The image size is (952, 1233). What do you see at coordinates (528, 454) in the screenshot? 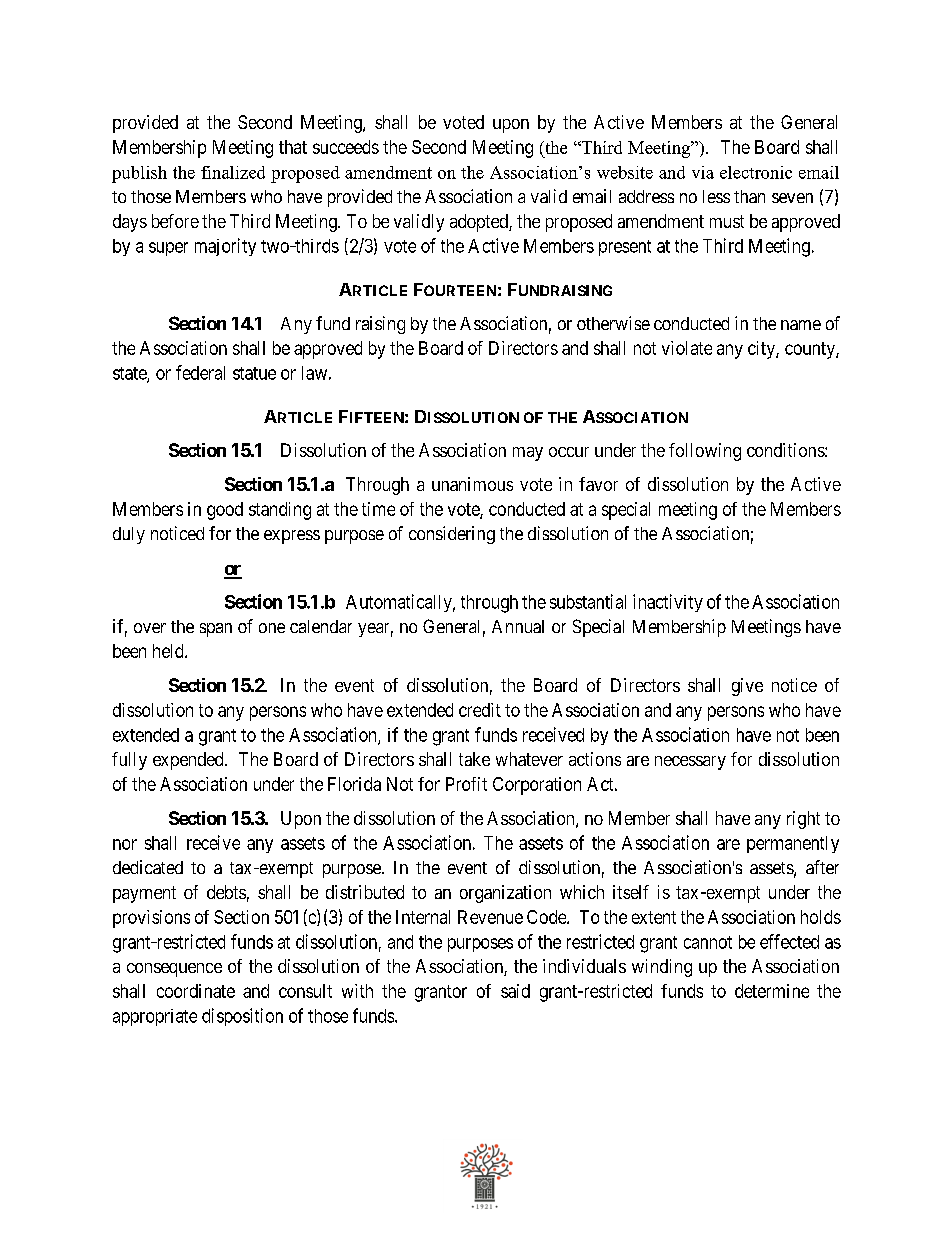
I see `may` at bounding box center [528, 454].
